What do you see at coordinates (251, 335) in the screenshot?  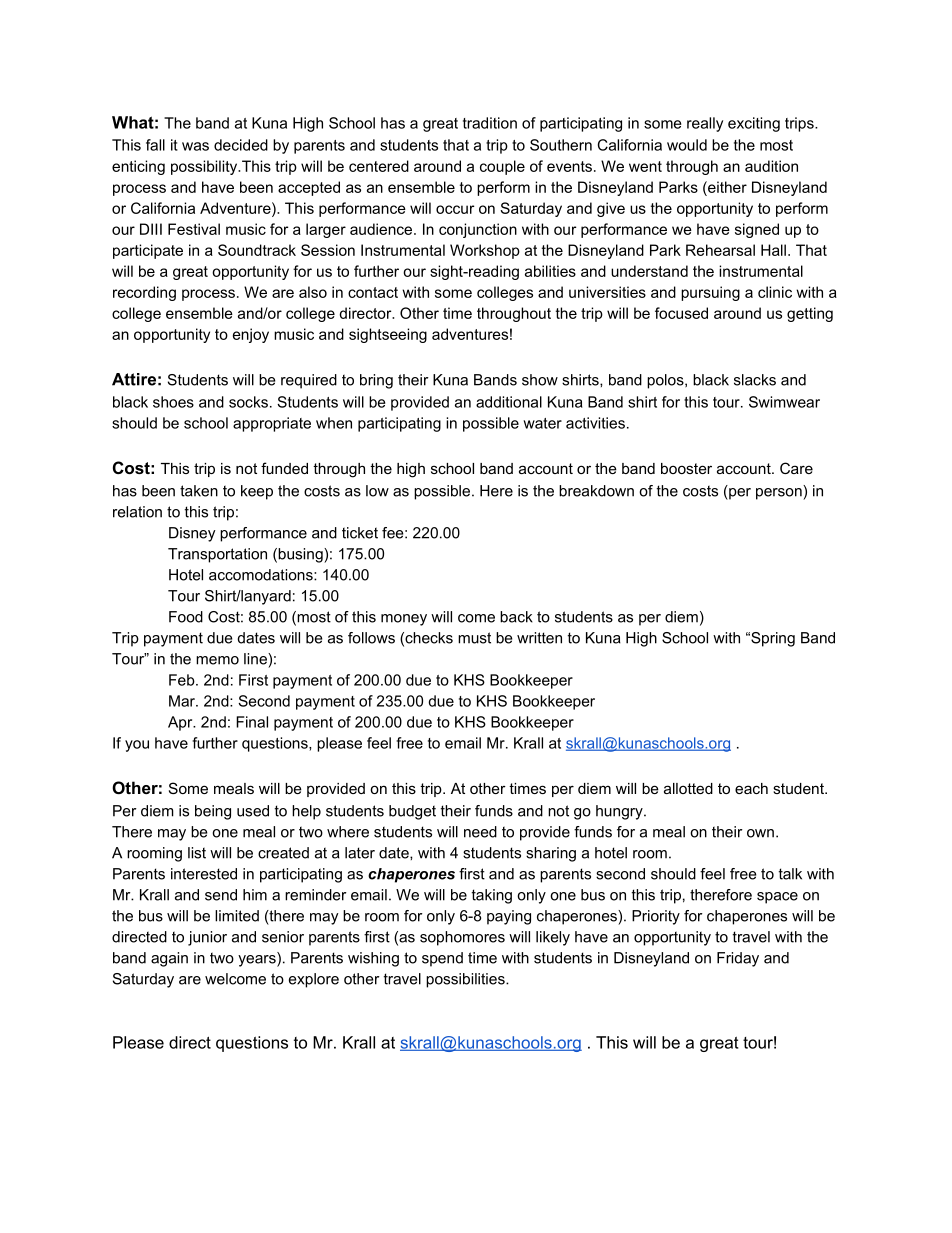 I see `enjoy` at bounding box center [251, 335].
